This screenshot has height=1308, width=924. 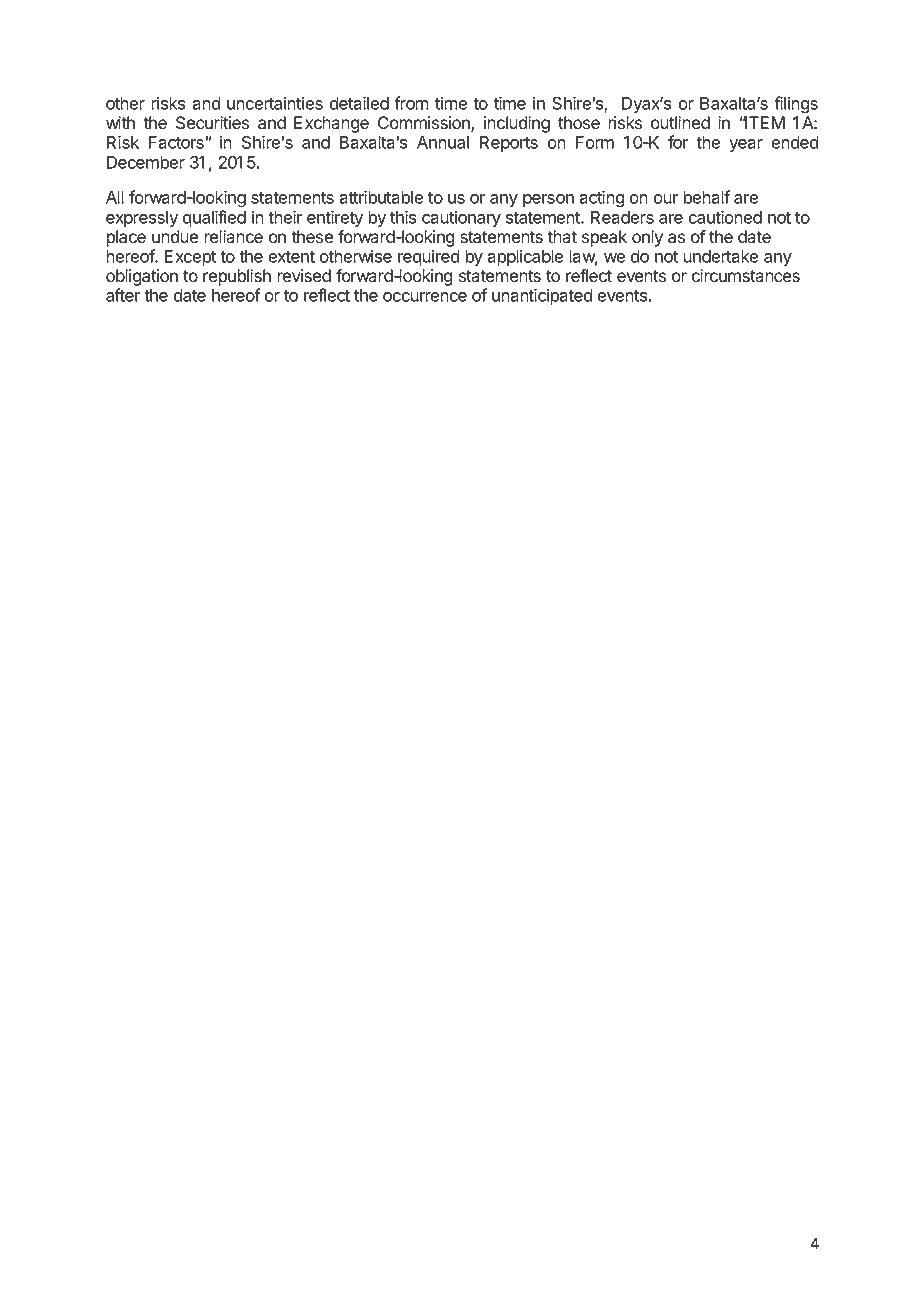 I want to click on December, so click(x=146, y=162).
